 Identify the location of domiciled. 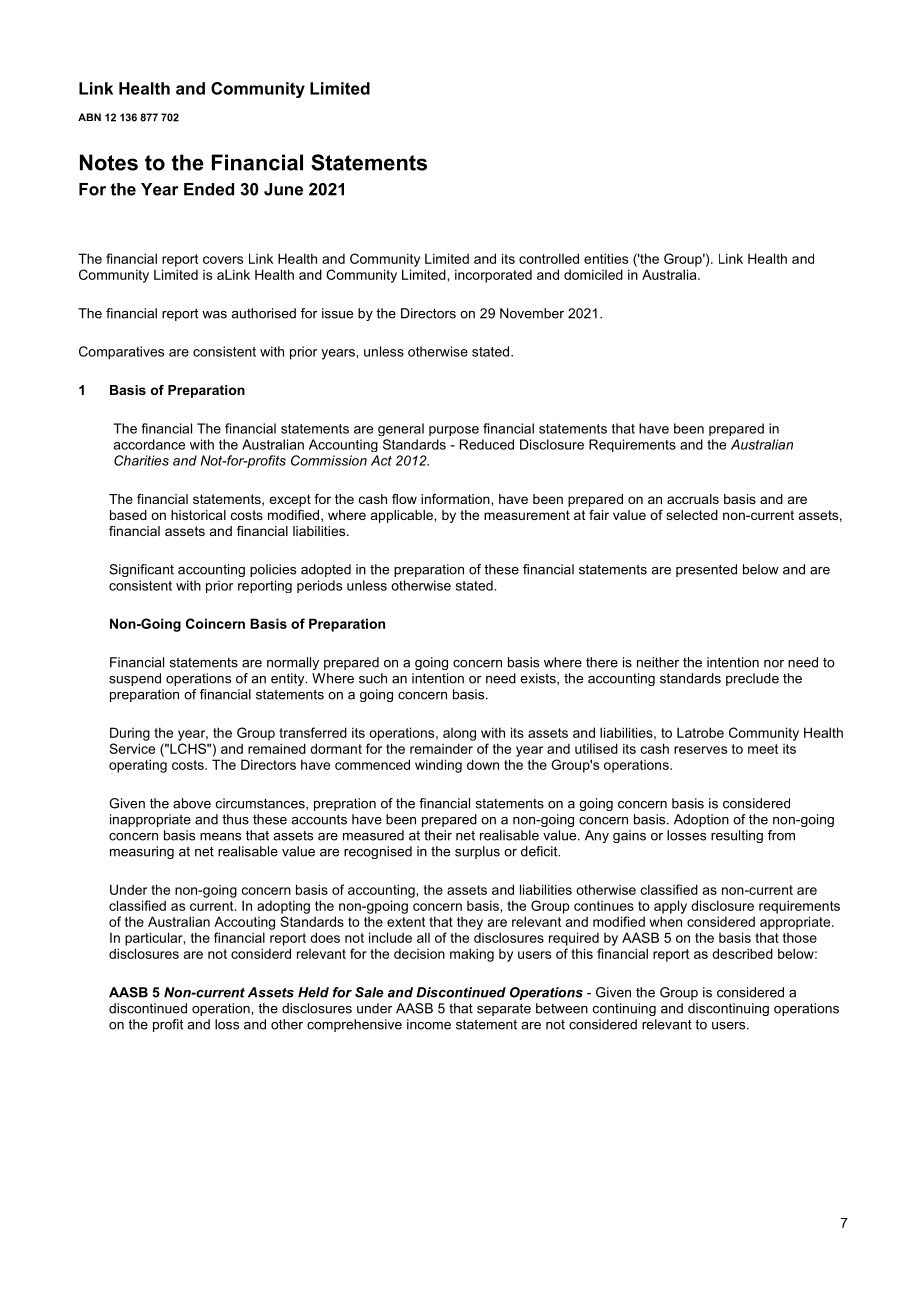
(593, 274).
